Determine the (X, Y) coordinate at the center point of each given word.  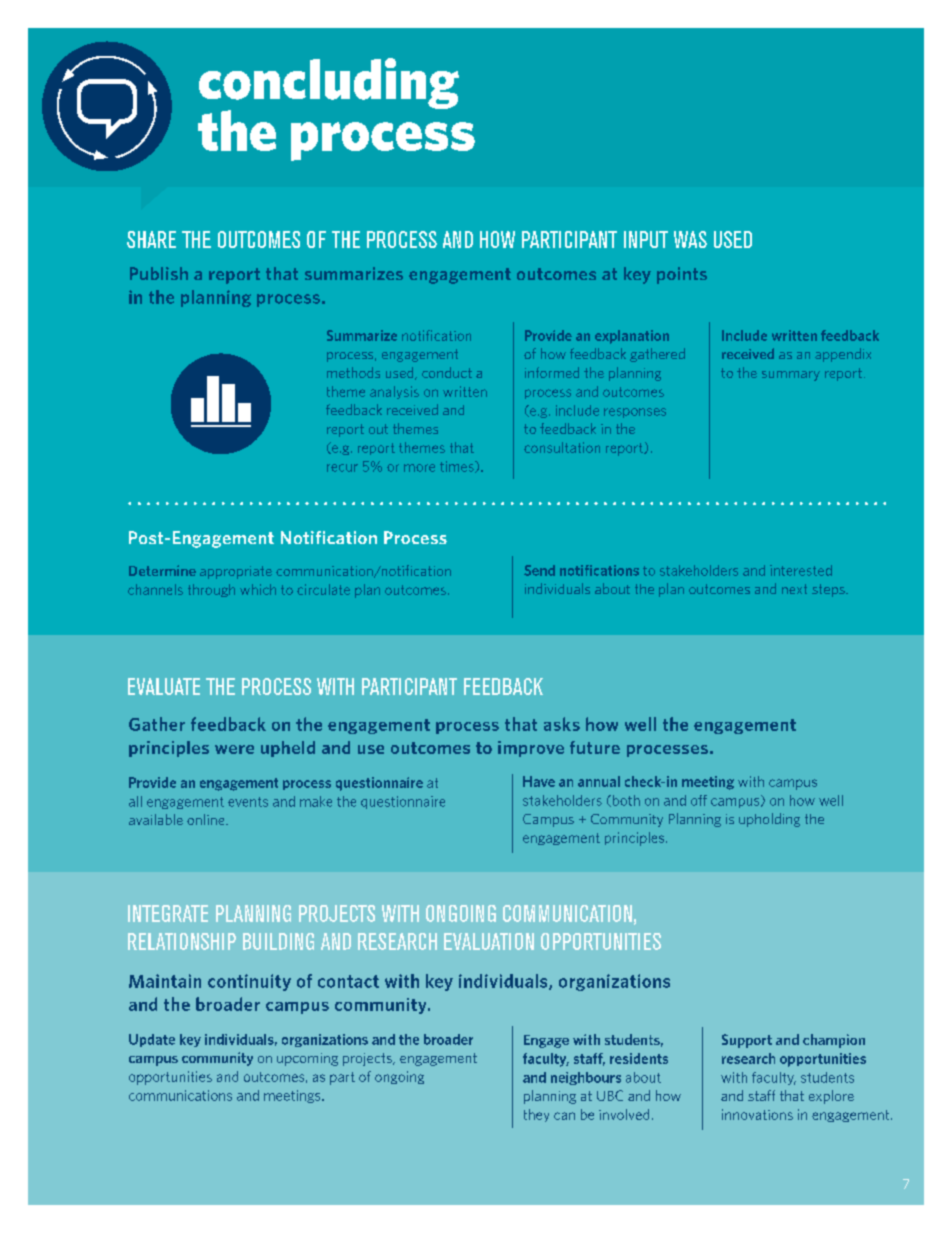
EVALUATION (489, 941)
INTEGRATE (168, 913)
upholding (769, 820)
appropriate (236, 572)
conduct (447, 372)
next (794, 589)
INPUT (646, 239)
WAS (690, 239)
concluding (329, 85)
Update (152, 1040)
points (682, 275)
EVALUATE (164, 686)
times (458, 467)
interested (801, 570)
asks (562, 724)
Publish (159, 273)
